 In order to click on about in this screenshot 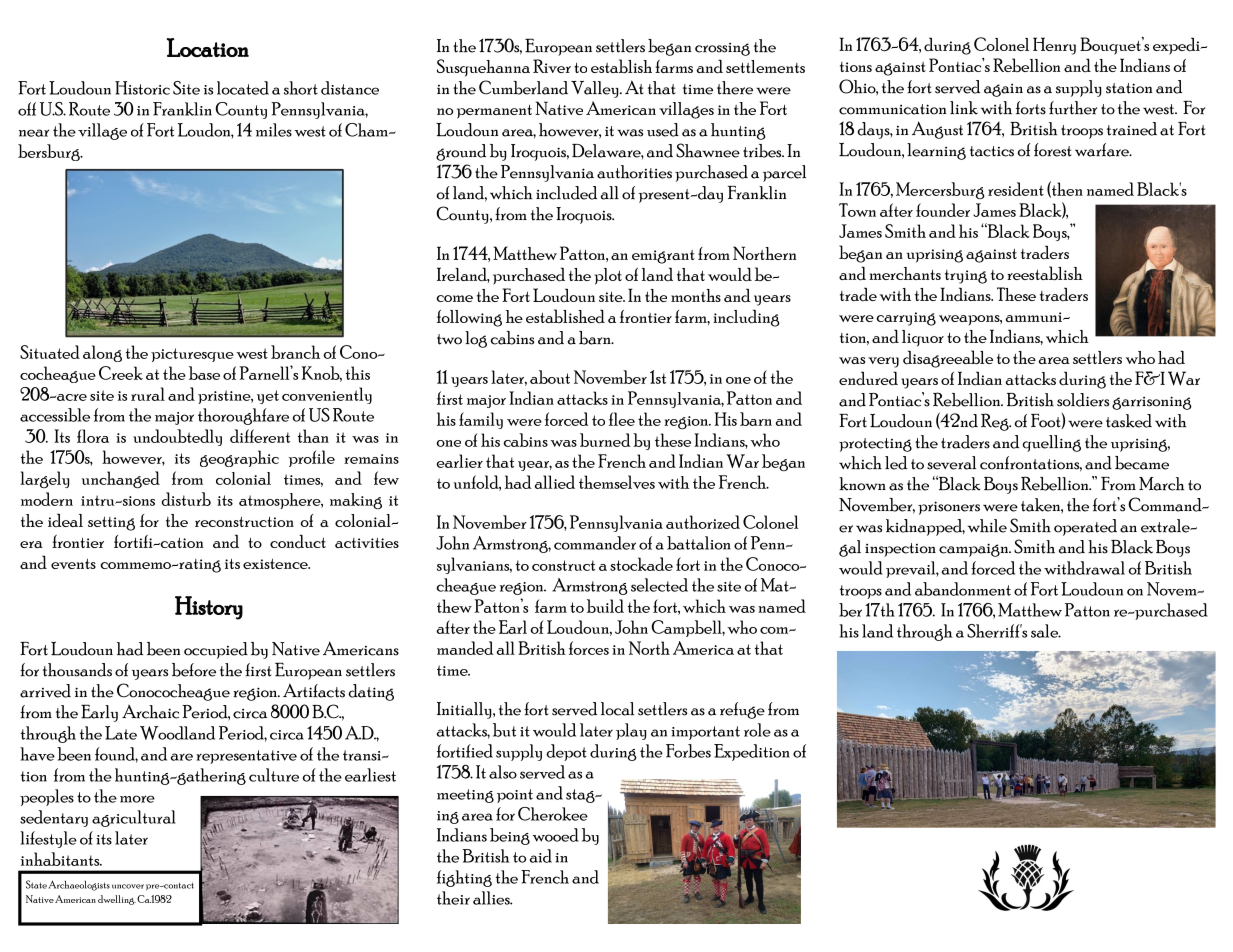, I will do `click(550, 377)`.
